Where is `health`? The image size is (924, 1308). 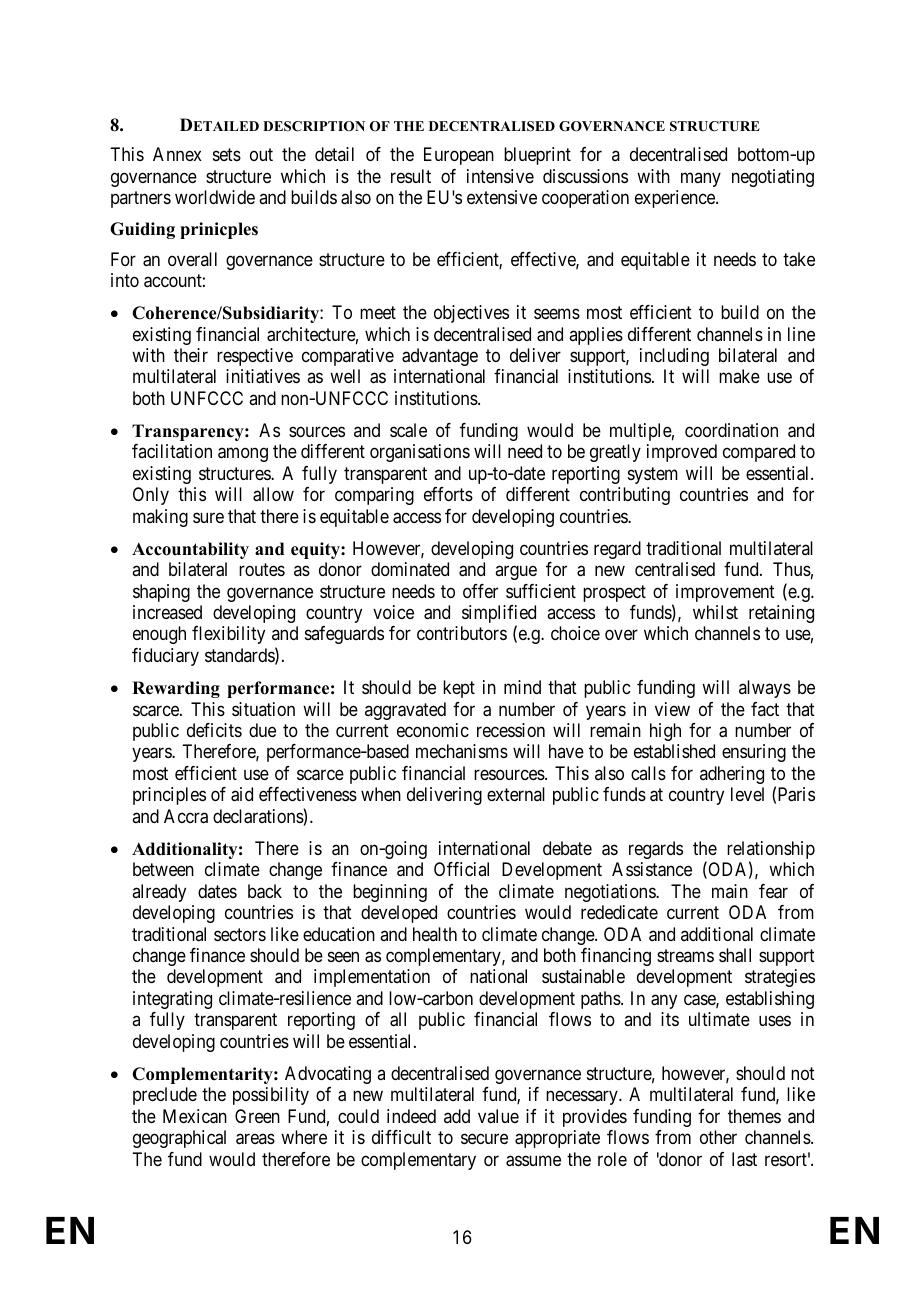 health is located at coordinates (435, 934).
